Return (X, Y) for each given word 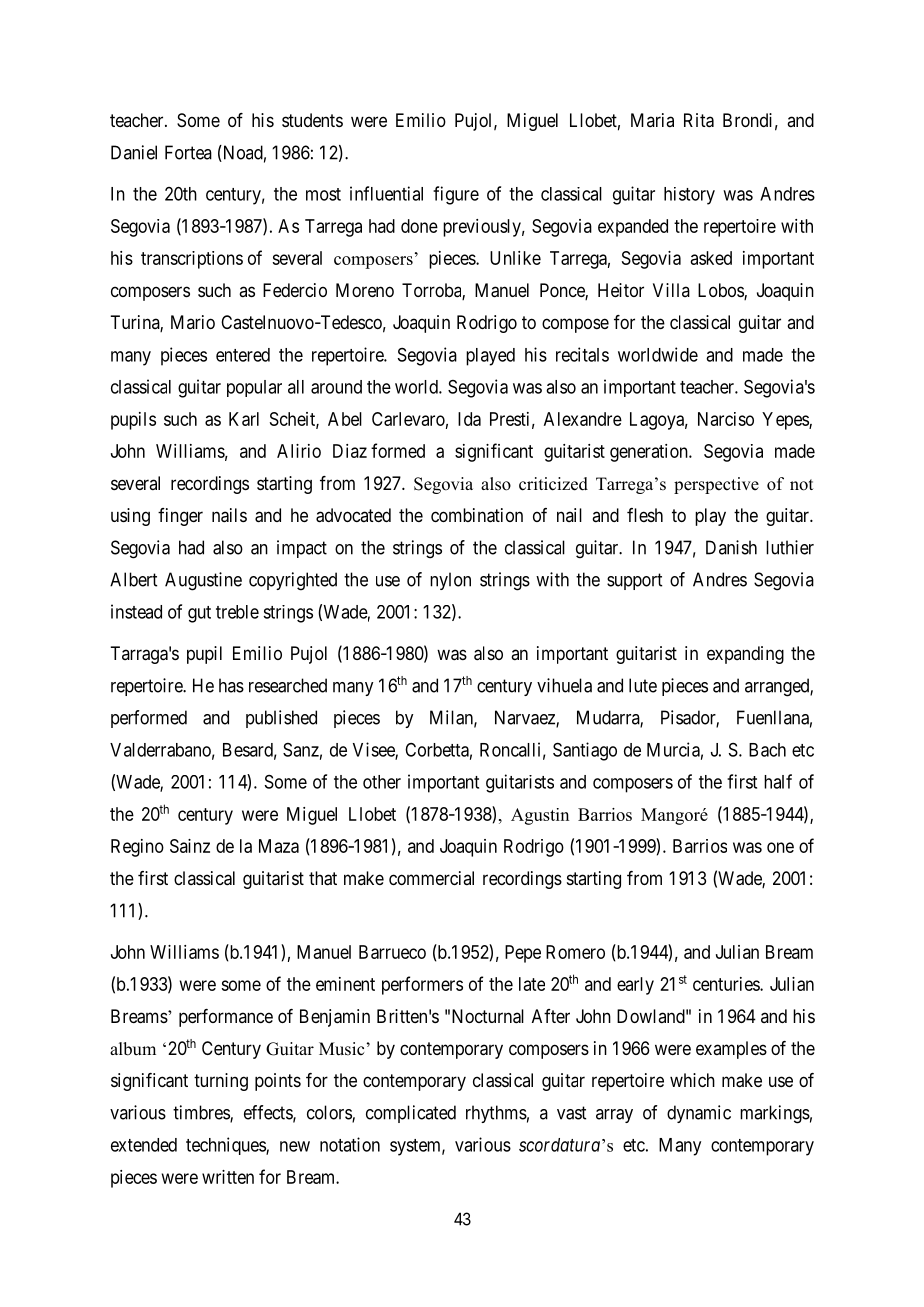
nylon (450, 581)
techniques (226, 1146)
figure (456, 195)
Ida (469, 419)
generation (650, 453)
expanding (745, 655)
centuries (727, 984)
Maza (279, 846)
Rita (699, 120)
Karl (244, 419)
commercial (431, 878)
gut (199, 614)
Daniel (134, 152)
